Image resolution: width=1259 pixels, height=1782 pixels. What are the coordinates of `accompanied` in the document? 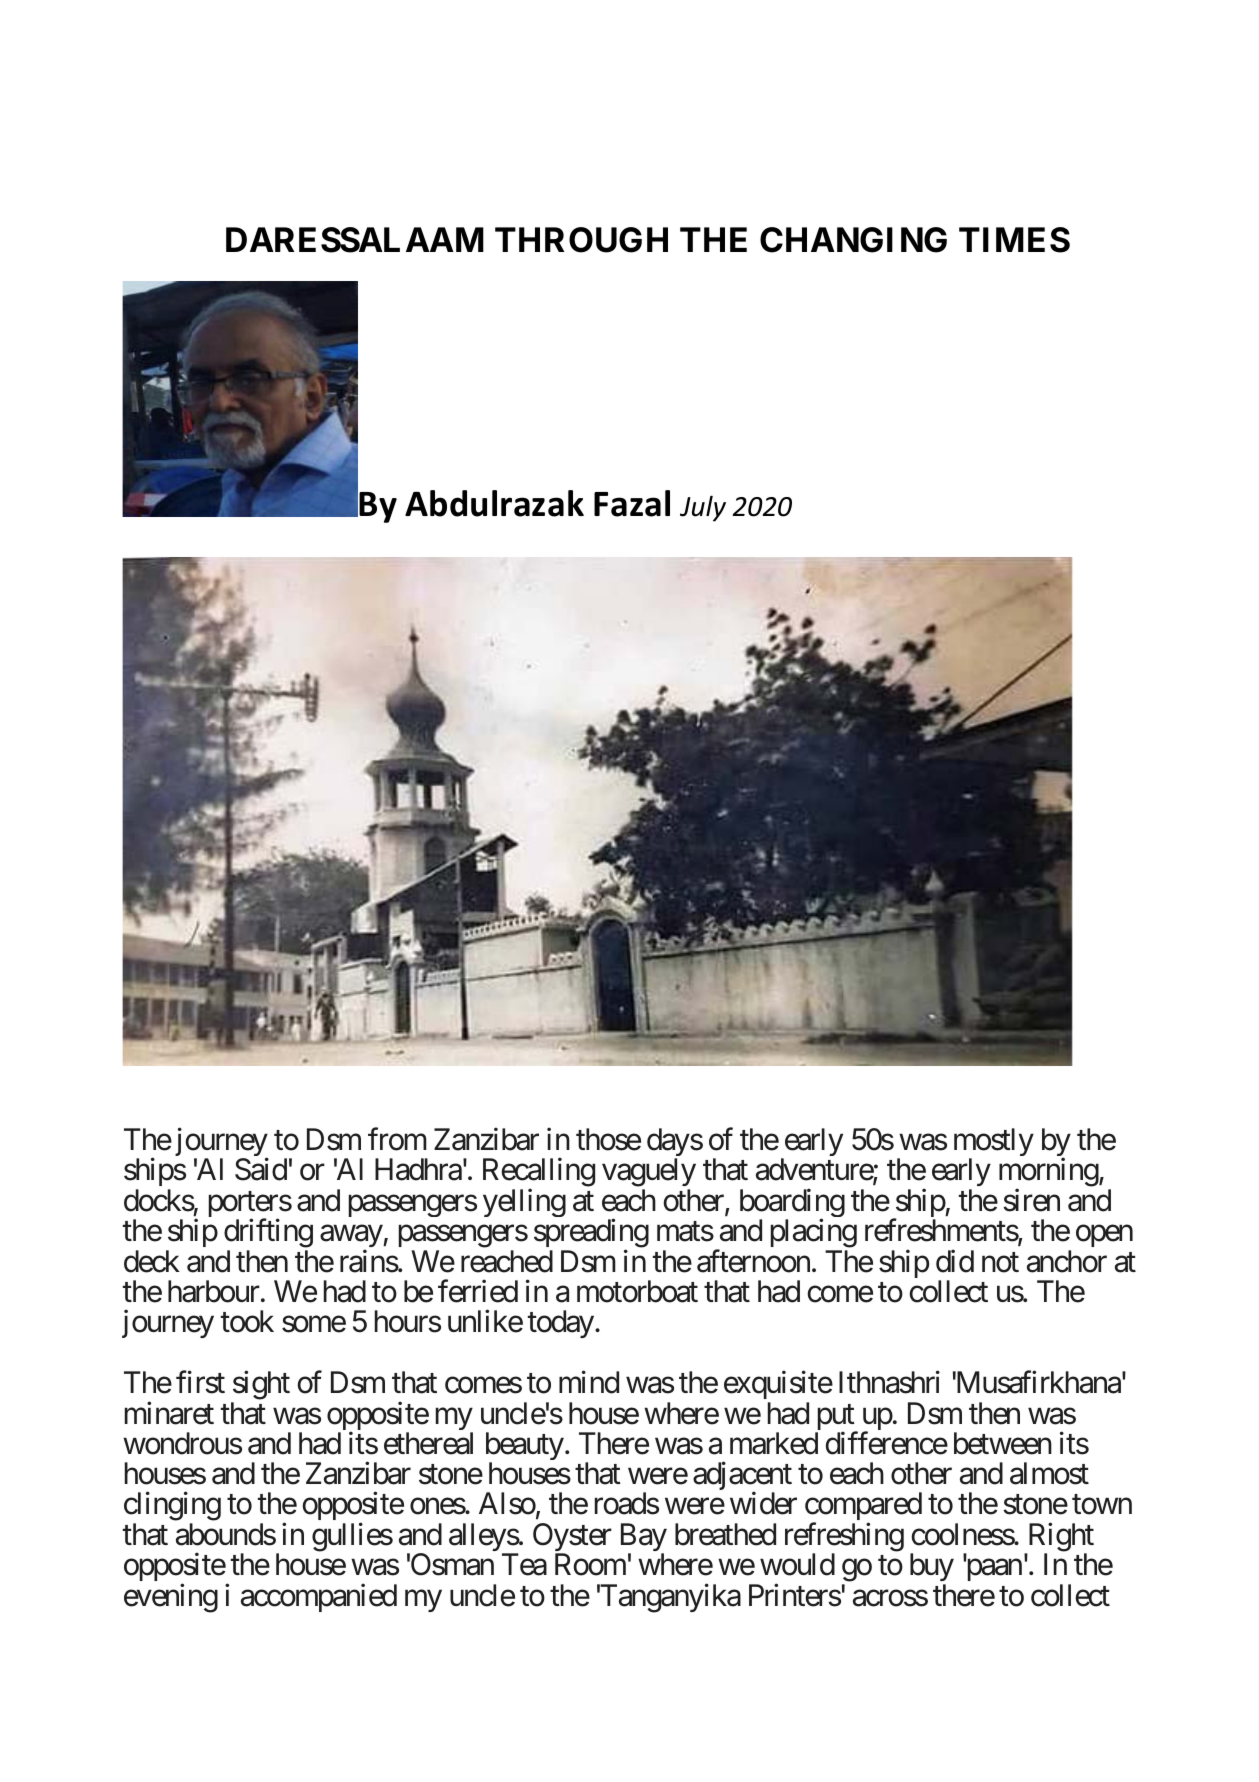 It's located at (319, 1597).
